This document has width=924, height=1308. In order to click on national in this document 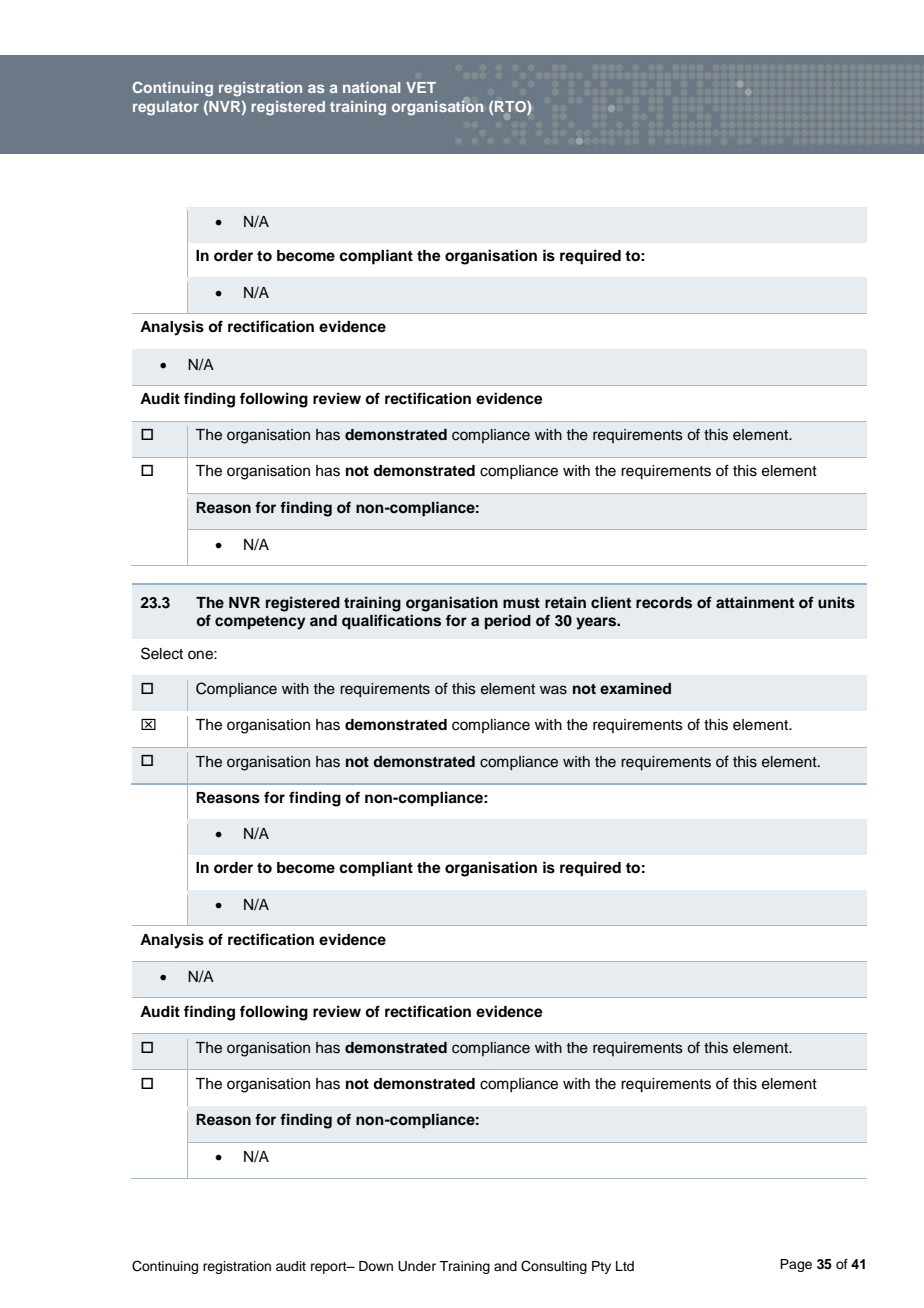, I will do `click(371, 87)`.
